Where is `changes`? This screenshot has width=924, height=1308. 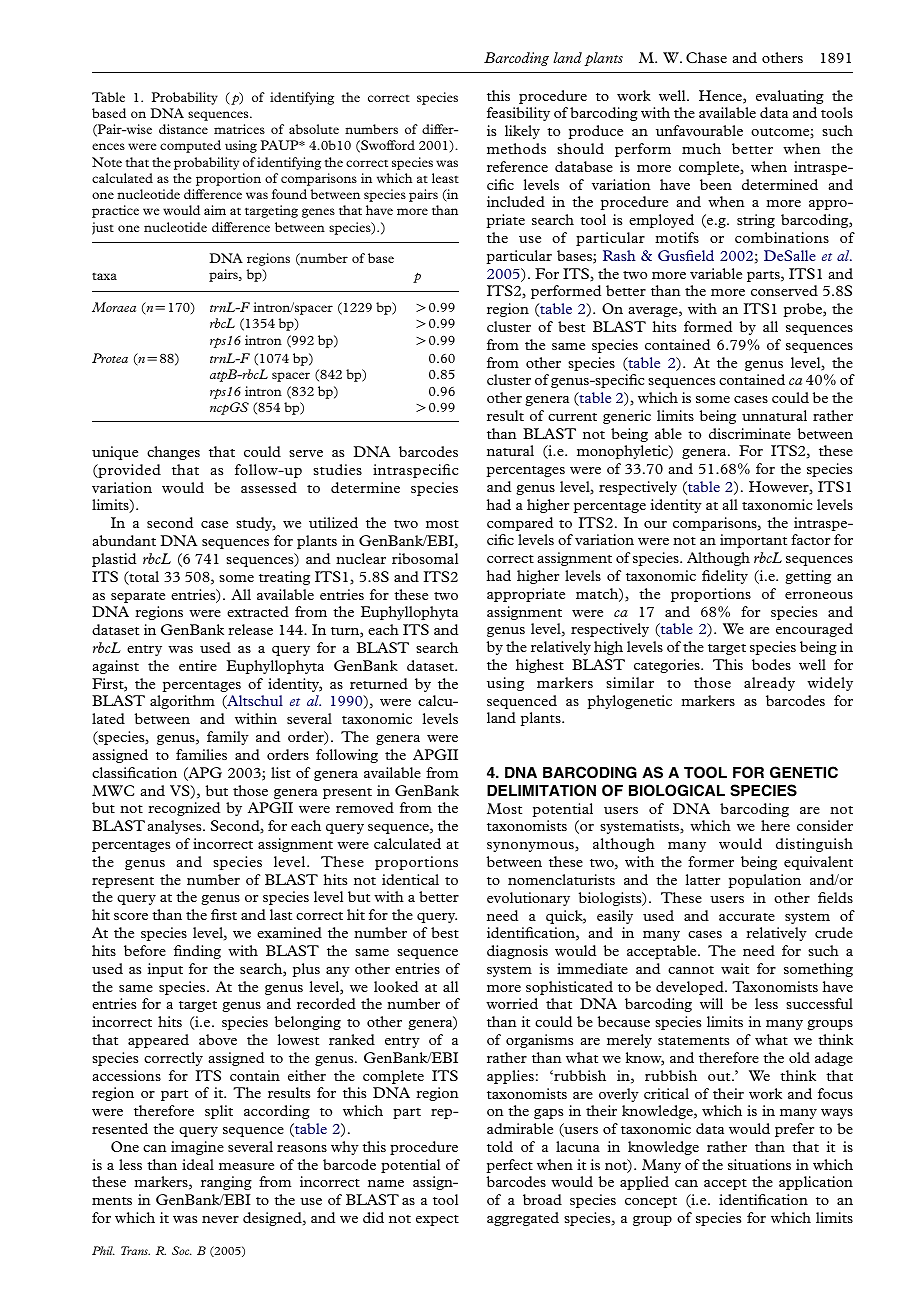 changes is located at coordinates (173, 453).
